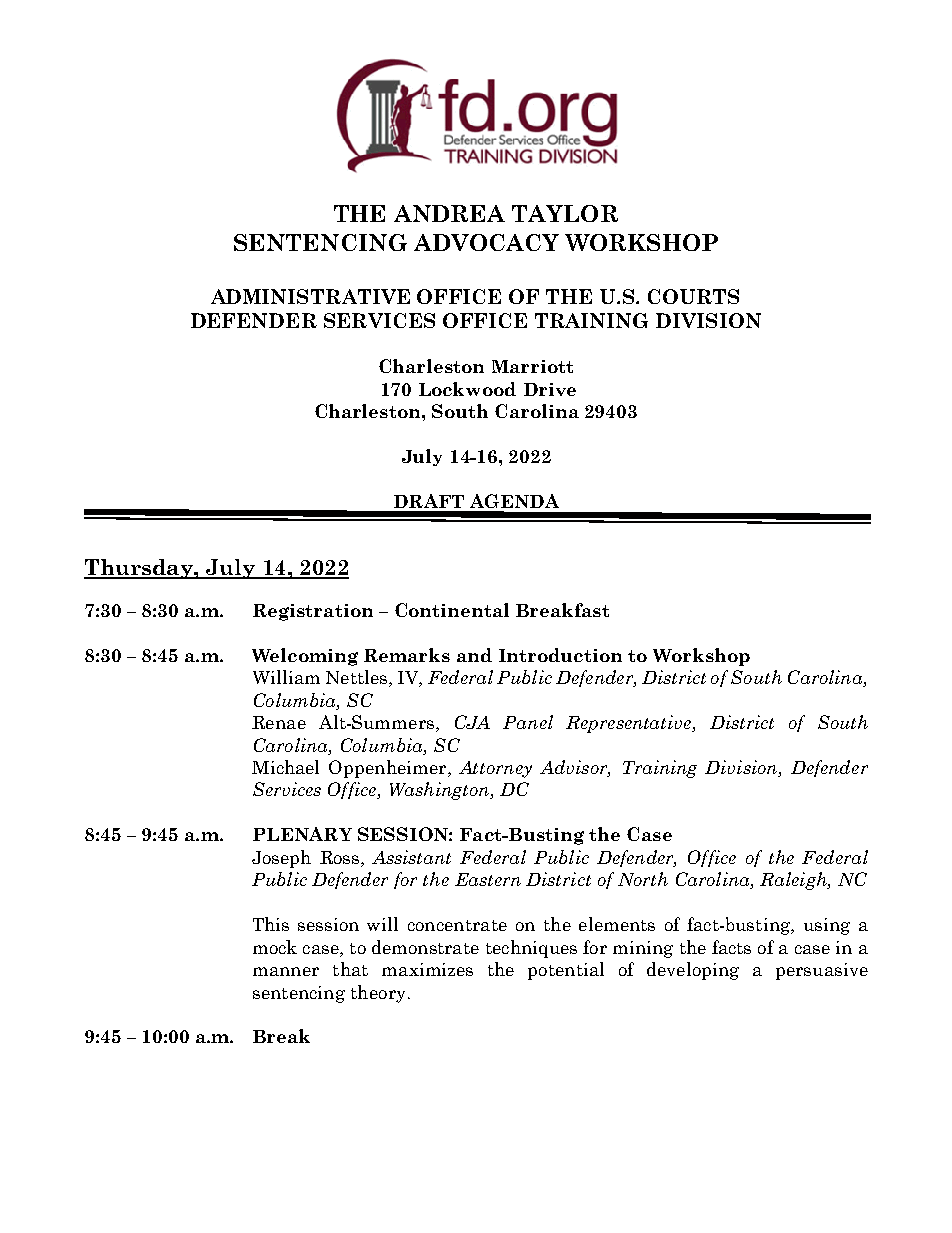 Image resolution: width=952 pixels, height=1233 pixels. Describe the element at coordinates (822, 971) in the screenshot. I see `persuasive` at that location.
